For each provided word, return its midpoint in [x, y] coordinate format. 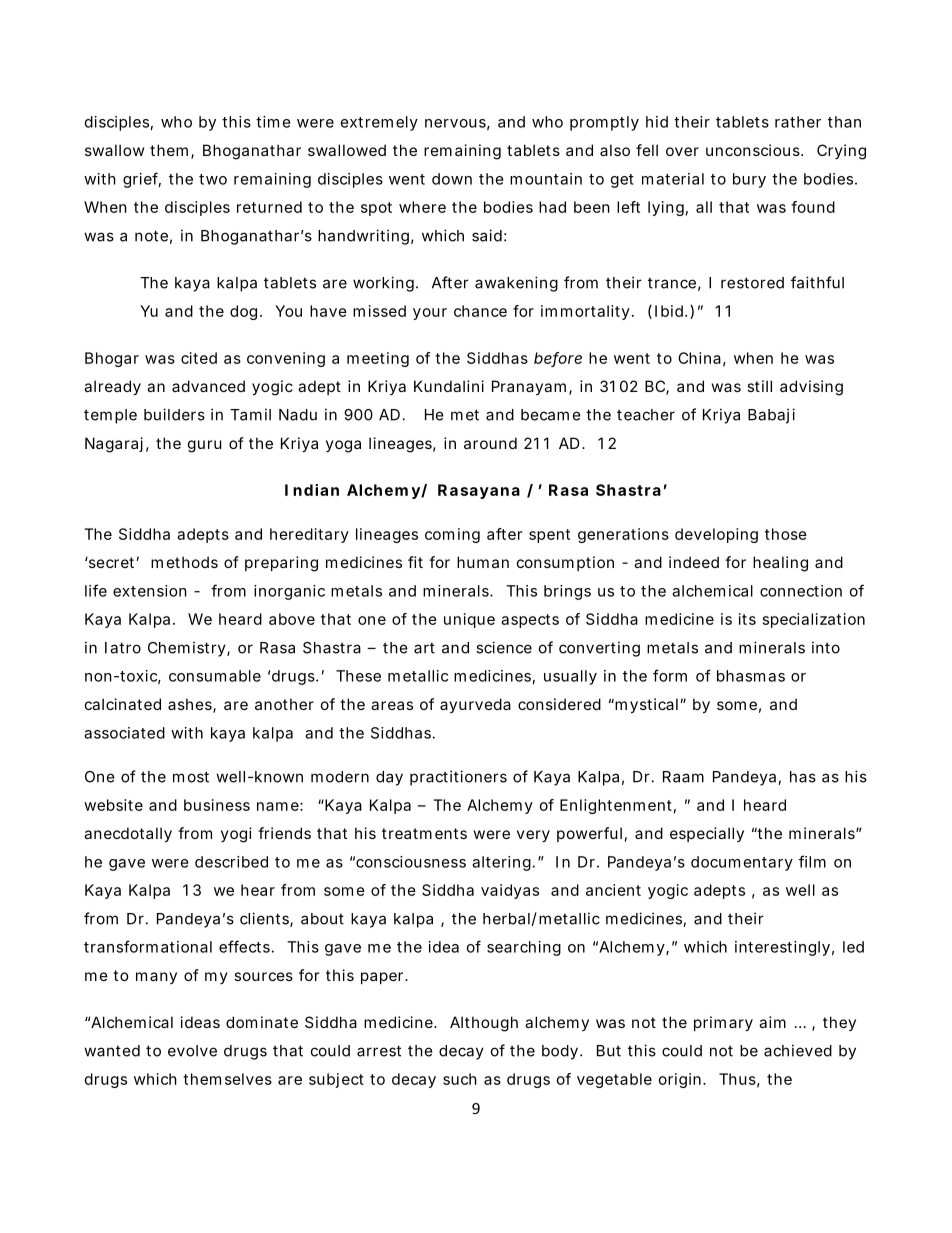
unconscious [754, 150]
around [490, 443]
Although [484, 1024]
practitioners [458, 778]
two [213, 179]
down [452, 179]
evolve [192, 1051]
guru [205, 446]
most [191, 777]
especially [707, 834]
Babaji [771, 416]
